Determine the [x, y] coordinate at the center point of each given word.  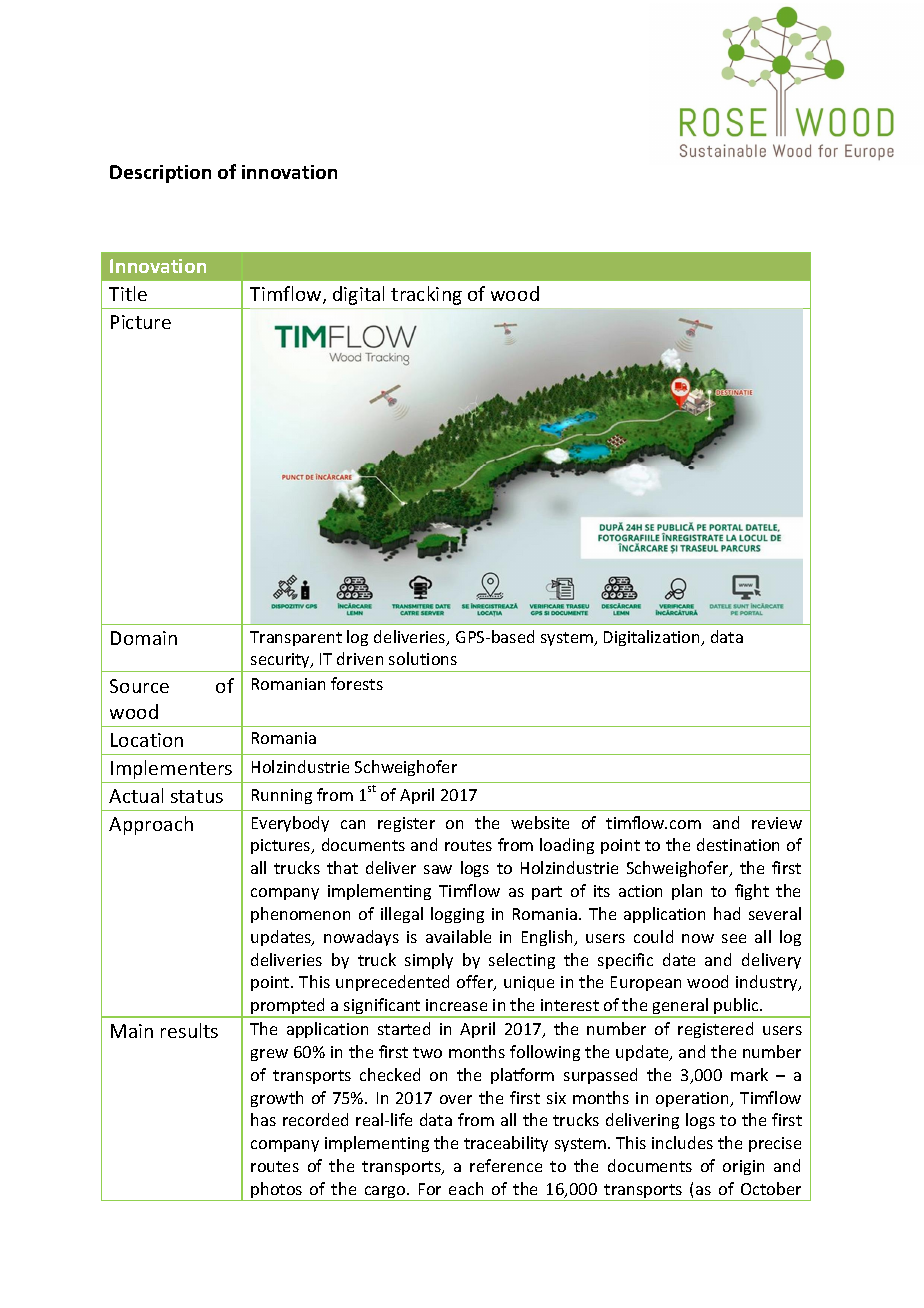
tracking [426, 295]
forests [357, 683]
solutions [423, 658]
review [777, 823]
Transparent [296, 638]
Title [128, 293]
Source [139, 686]
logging [457, 915]
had [727, 913]
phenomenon [300, 915]
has [263, 1119]
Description [160, 174]
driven [360, 658]
